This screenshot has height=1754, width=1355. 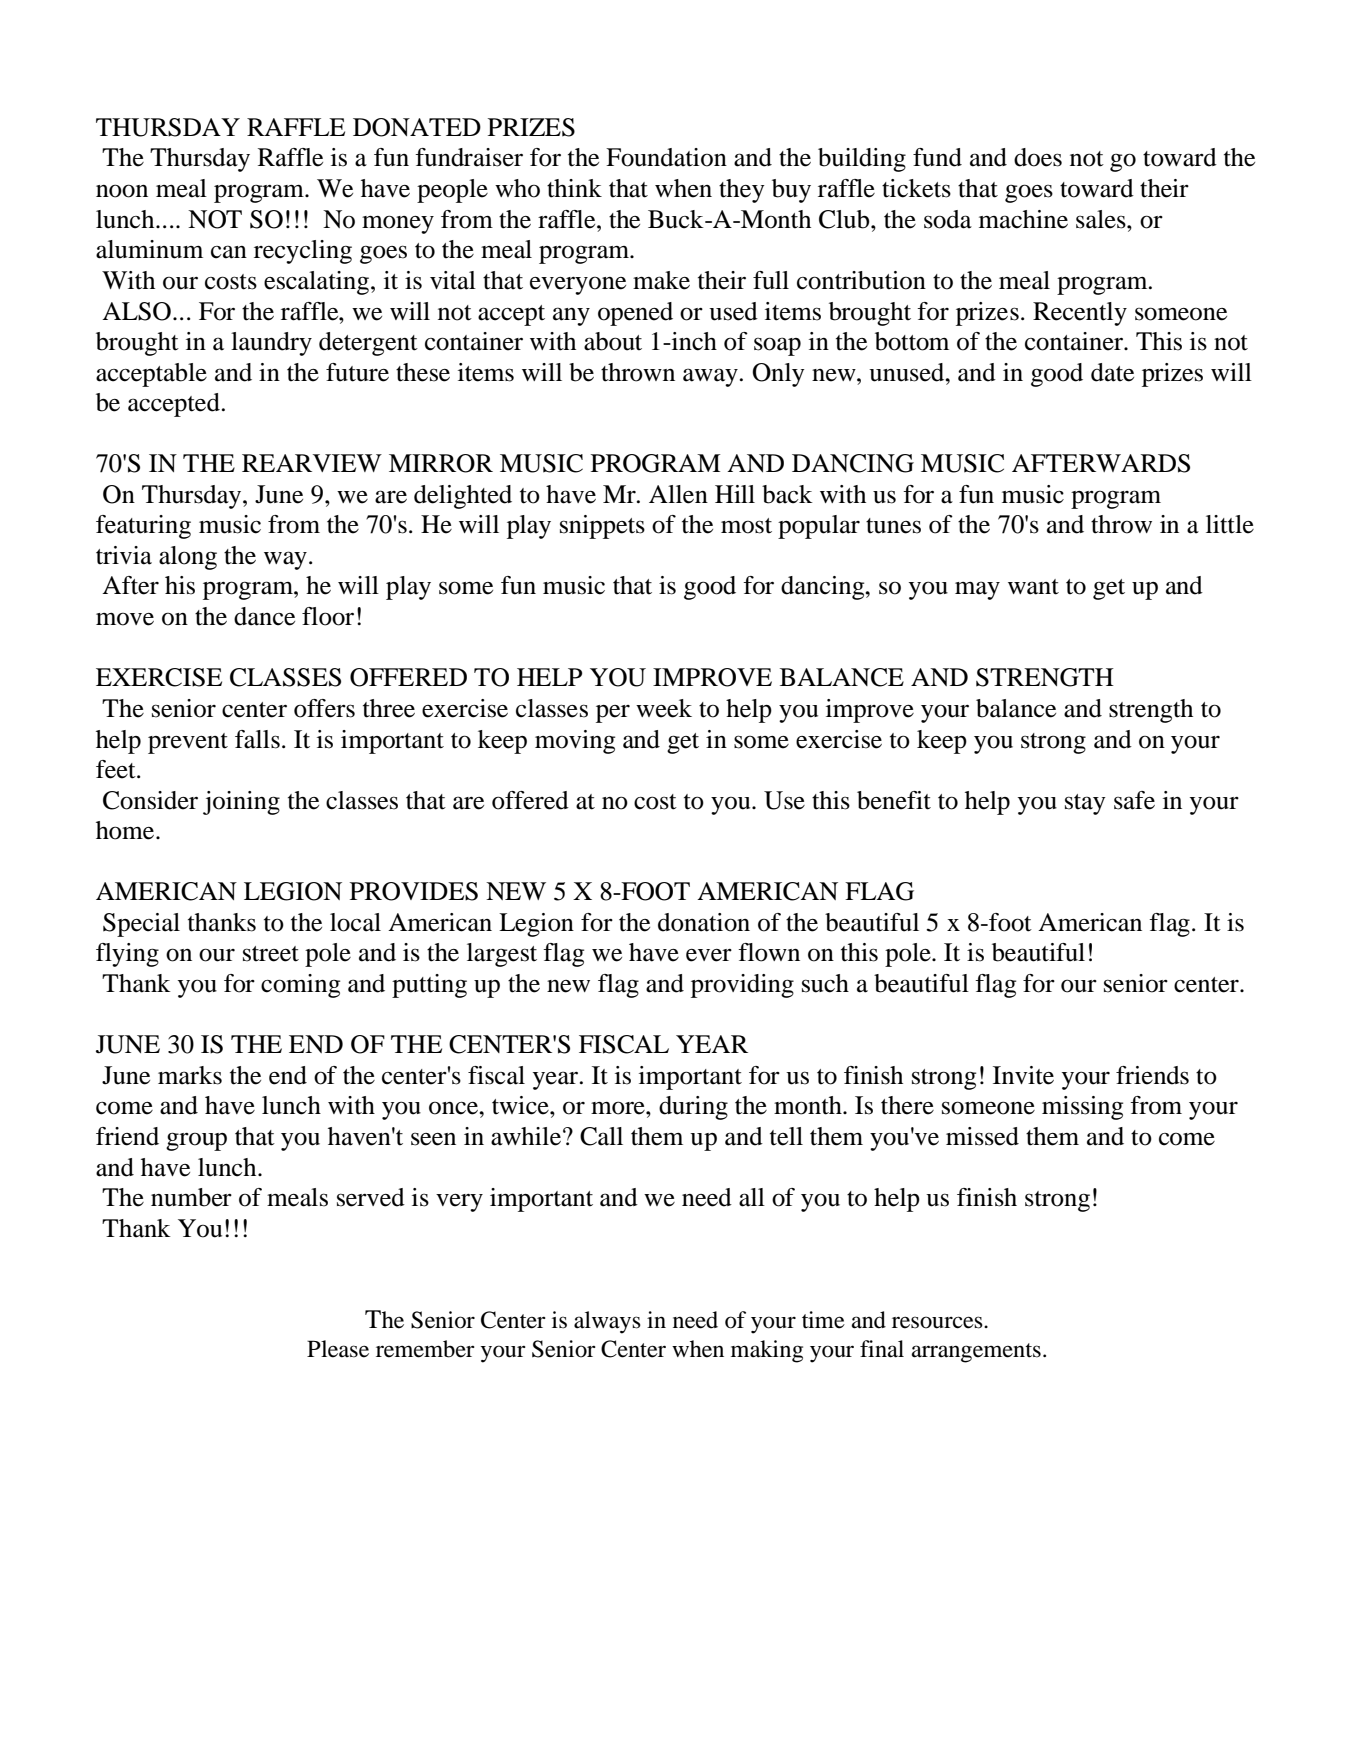 What do you see at coordinates (1038, 157) in the screenshot?
I see `does` at bounding box center [1038, 157].
